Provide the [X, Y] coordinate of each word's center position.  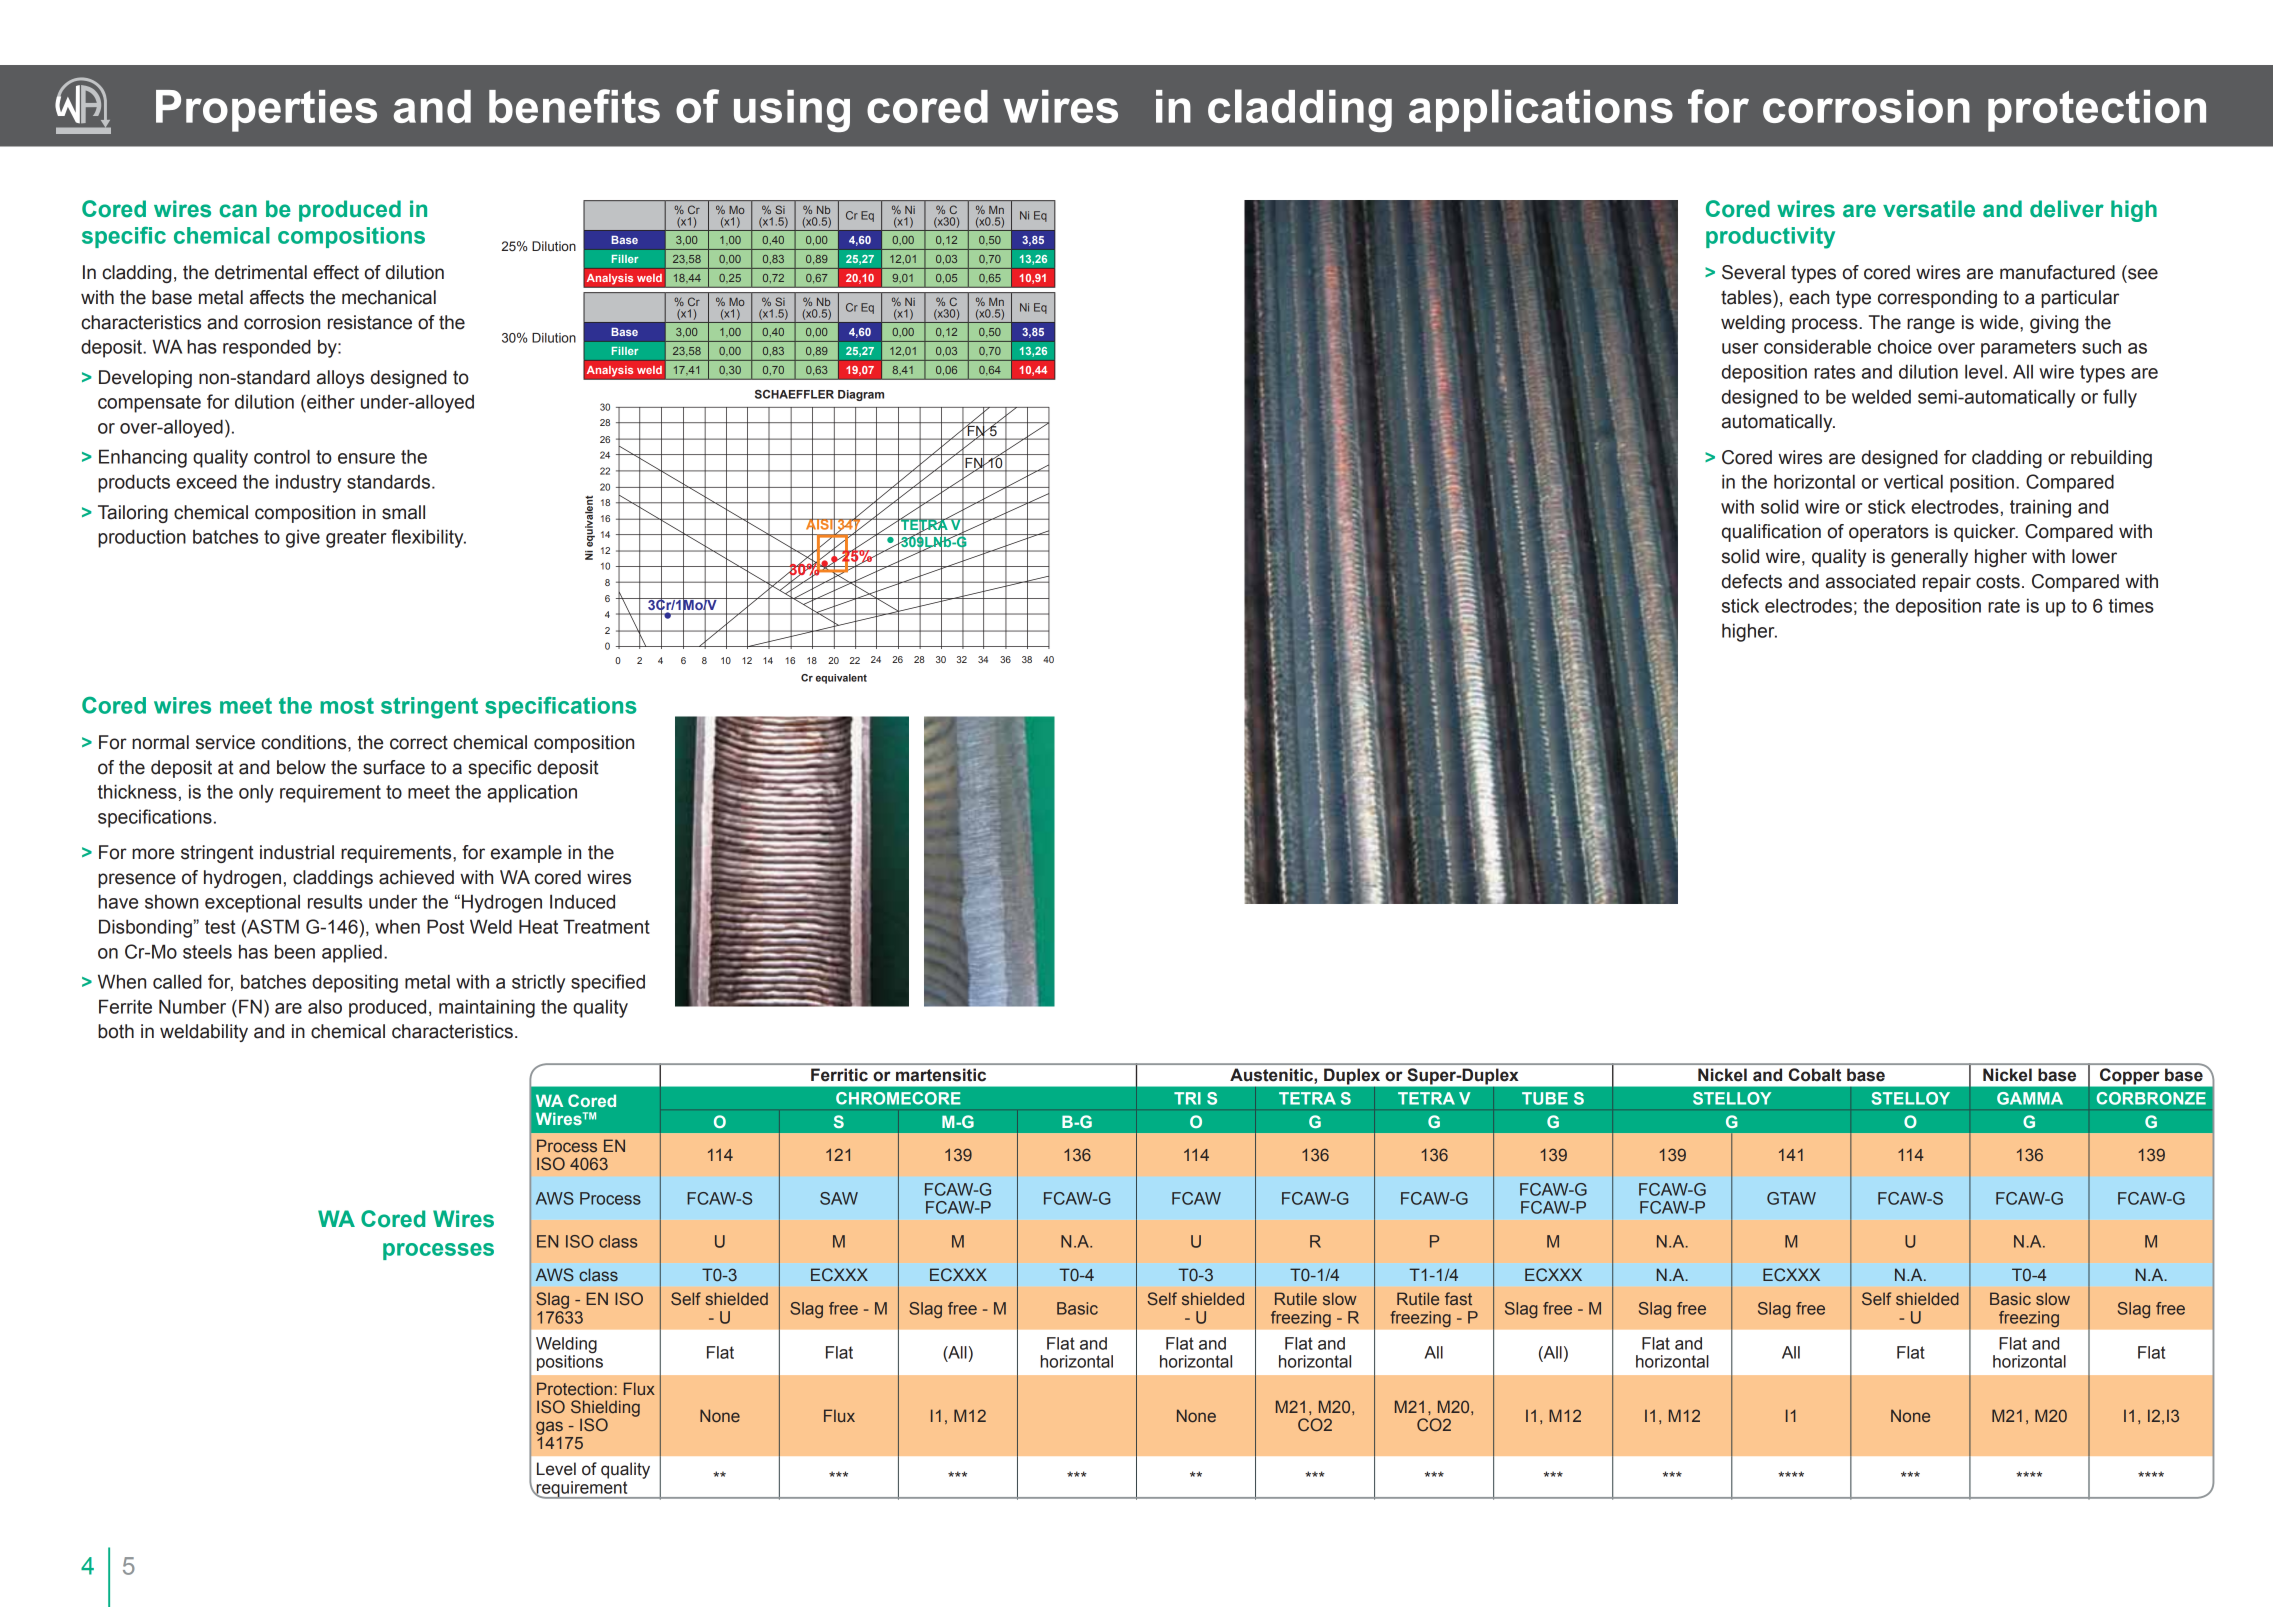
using [792, 111]
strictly [538, 983]
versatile [1929, 209]
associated [1870, 581]
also [325, 1006]
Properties [266, 111]
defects [1752, 581]
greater [356, 539]
